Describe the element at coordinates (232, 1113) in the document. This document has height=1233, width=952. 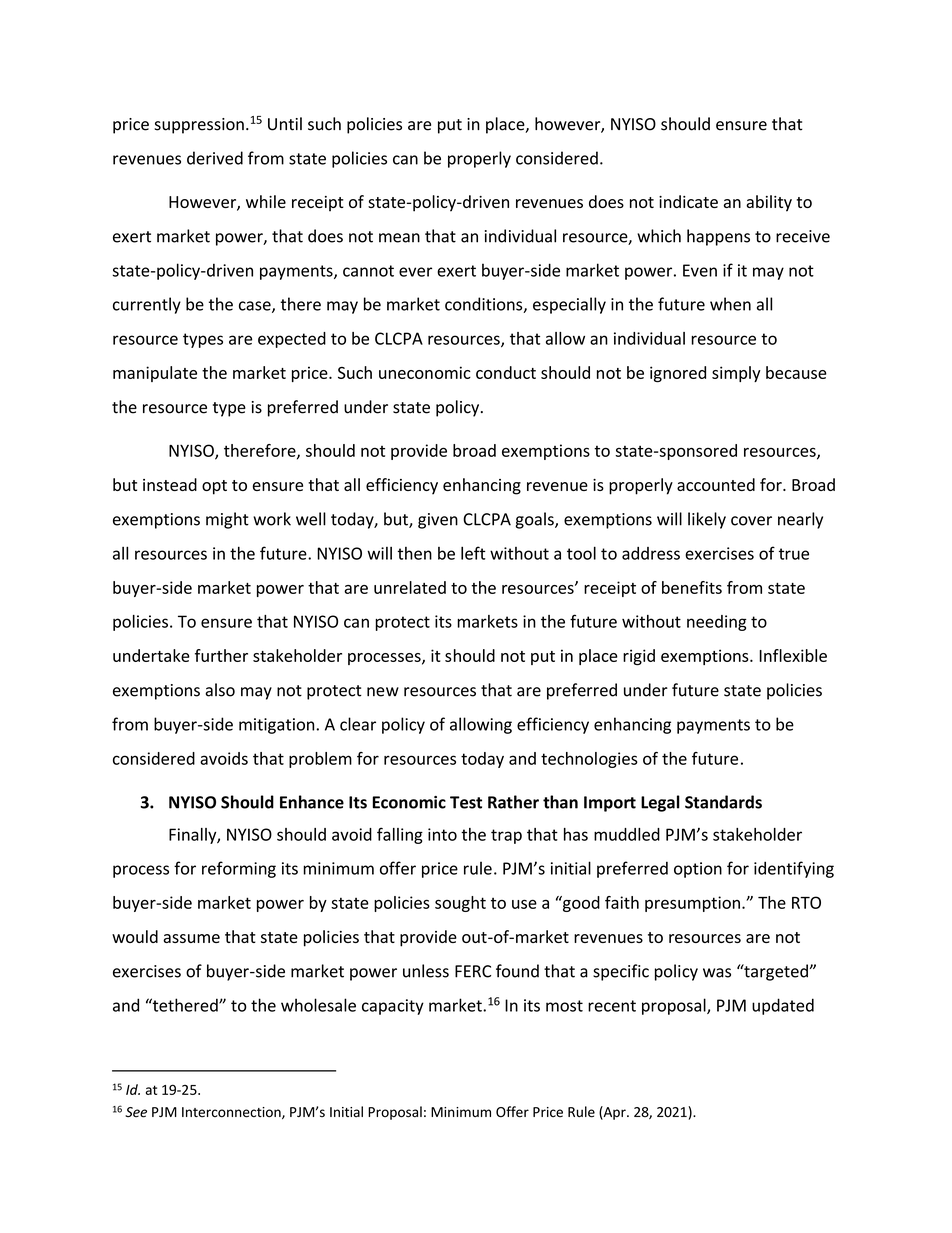
I see `Interconnection` at that location.
